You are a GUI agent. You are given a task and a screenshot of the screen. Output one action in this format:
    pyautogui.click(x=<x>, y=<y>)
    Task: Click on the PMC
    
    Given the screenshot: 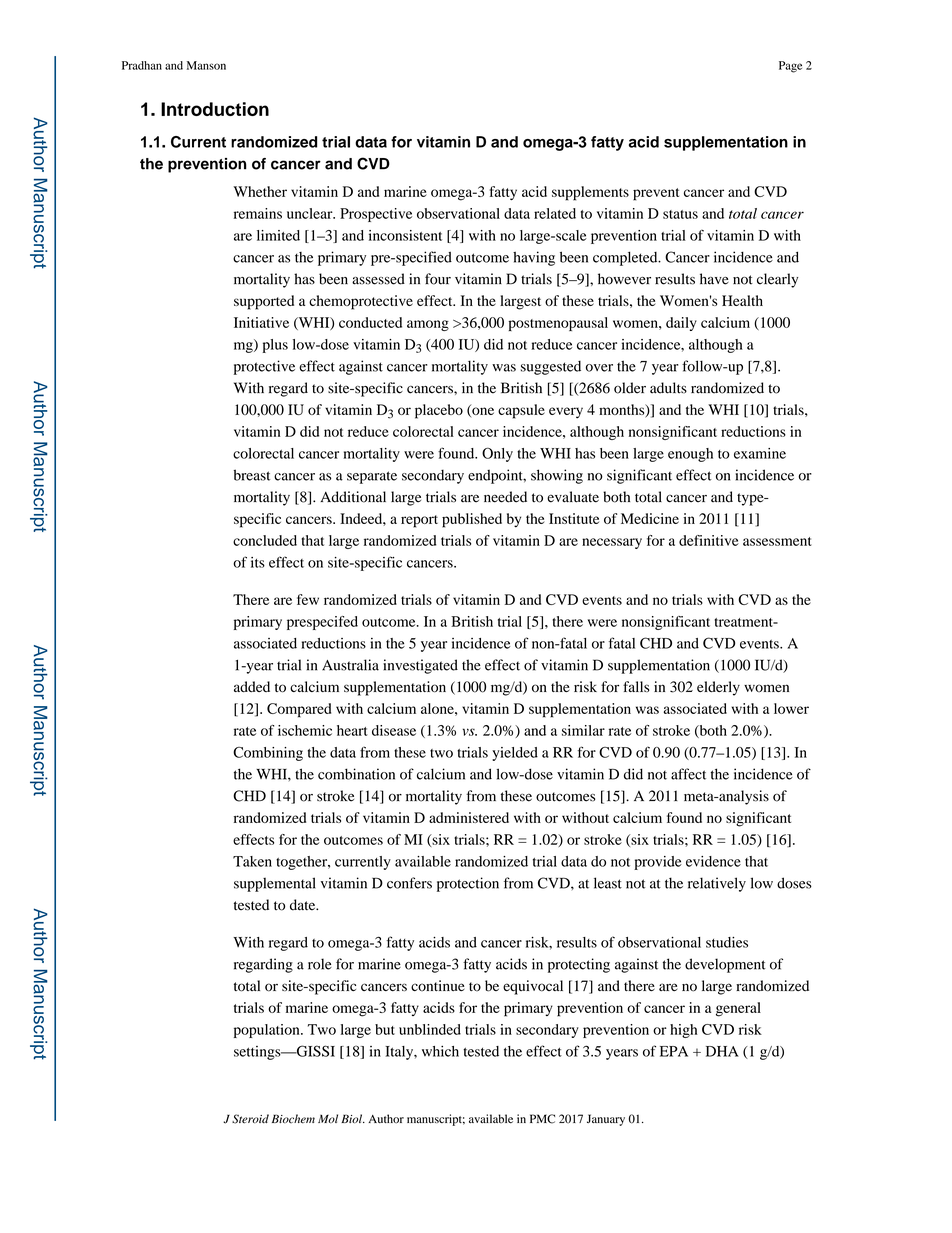 What is the action you would take?
    pyautogui.click(x=542, y=1119)
